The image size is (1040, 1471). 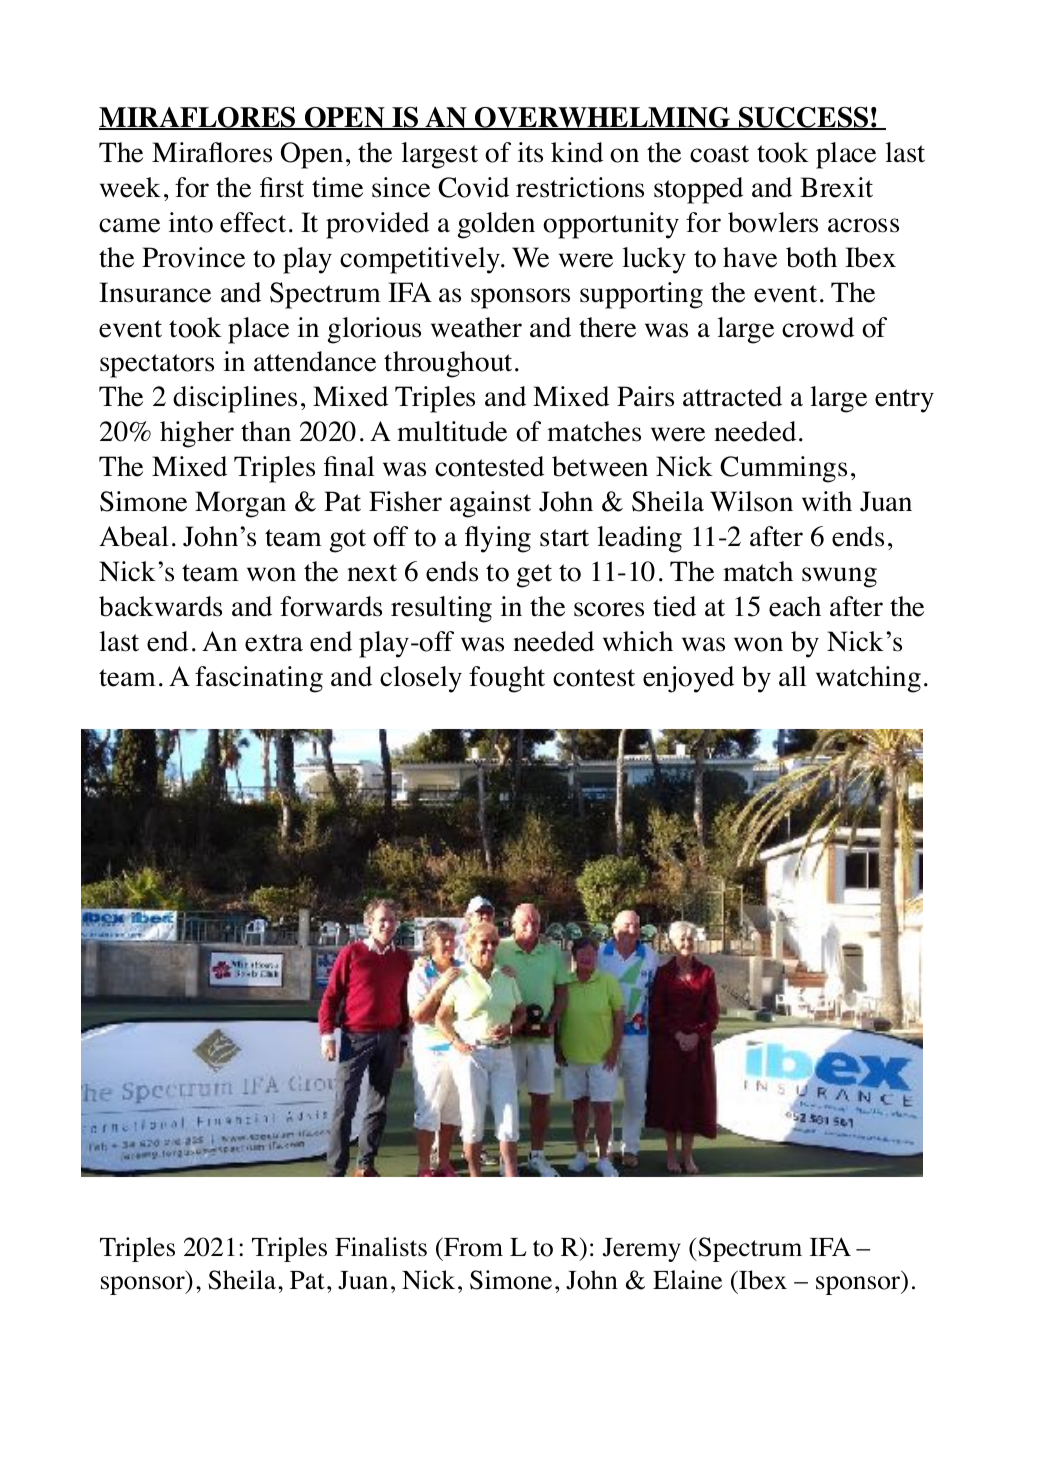 I want to click on fought, so click(x=507, y=679).
